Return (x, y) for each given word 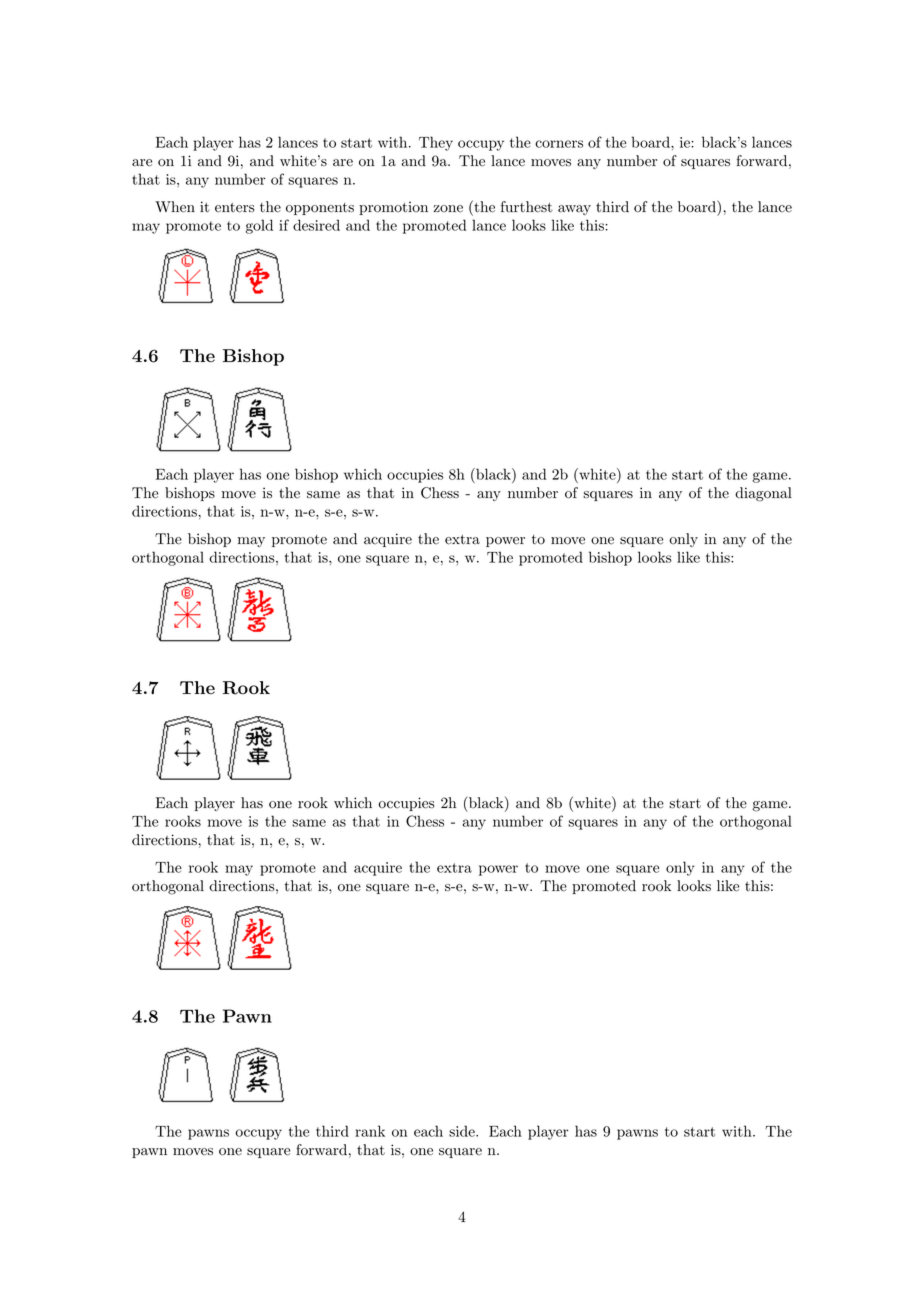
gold (259, 226)
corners (559, 144)
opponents (320, 209)
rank (370, 1131)
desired (316, 225)
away (574, 210)
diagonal (763, 494)
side (463, 1131)
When (175, 207)
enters (235, 208)
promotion (393, 208)
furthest (526, 207)
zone (448, 209)
